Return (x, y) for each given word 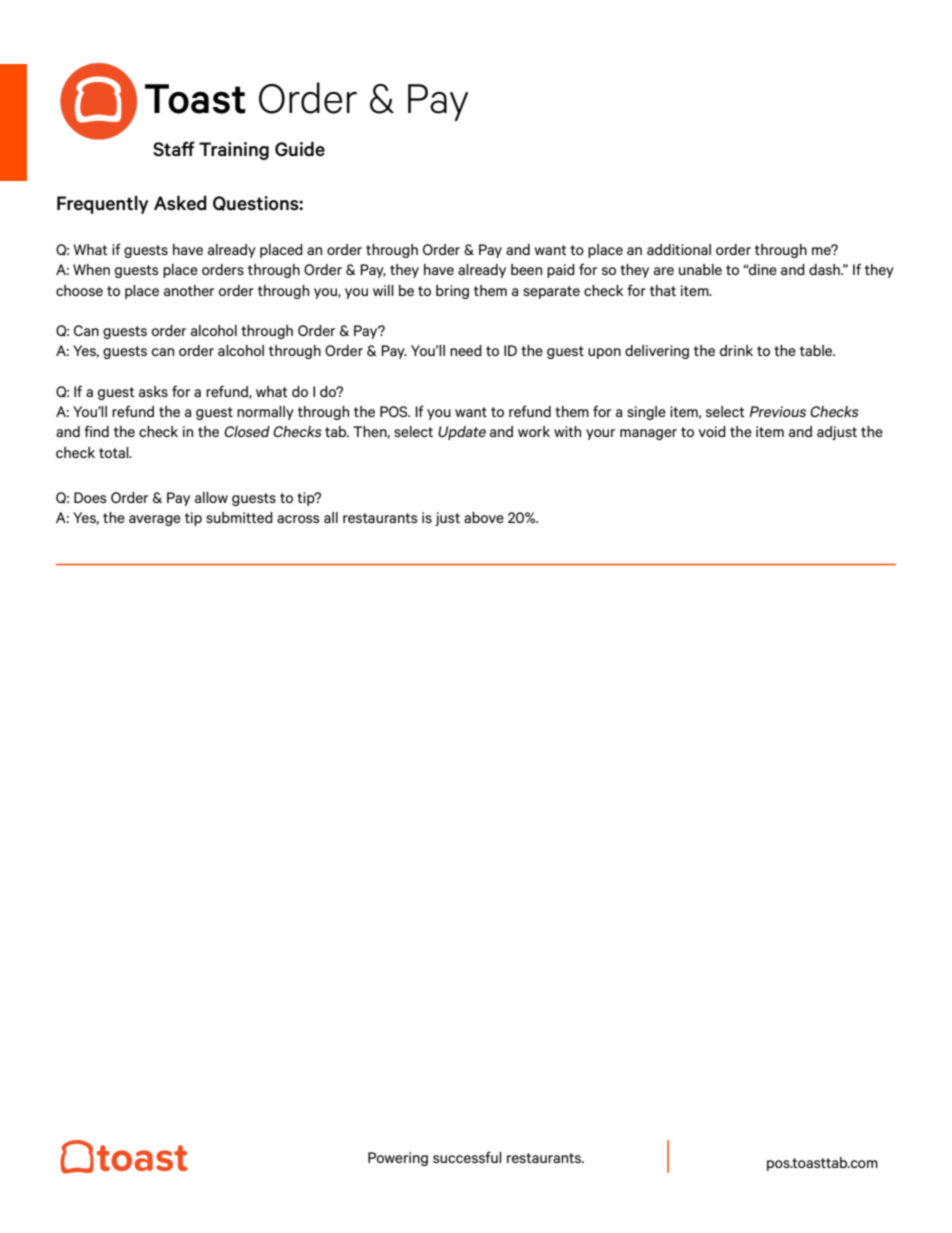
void (712, 431)
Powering (398, 1159)
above (484, 517)
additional (679, 249)
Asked (180, 203)
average (155, 520)
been (526, 269)
